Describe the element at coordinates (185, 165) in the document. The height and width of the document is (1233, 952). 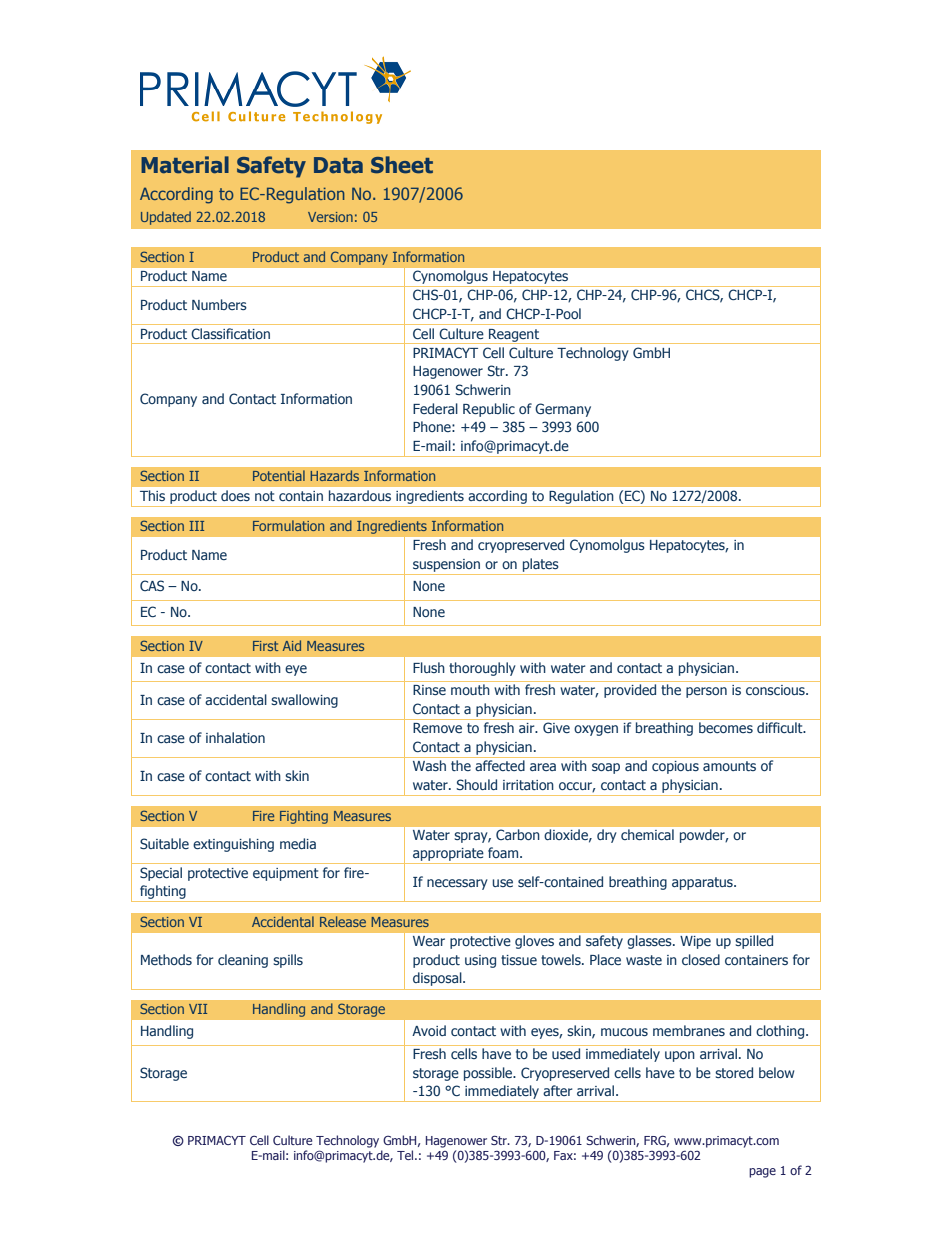
I see `Material` at that location.
